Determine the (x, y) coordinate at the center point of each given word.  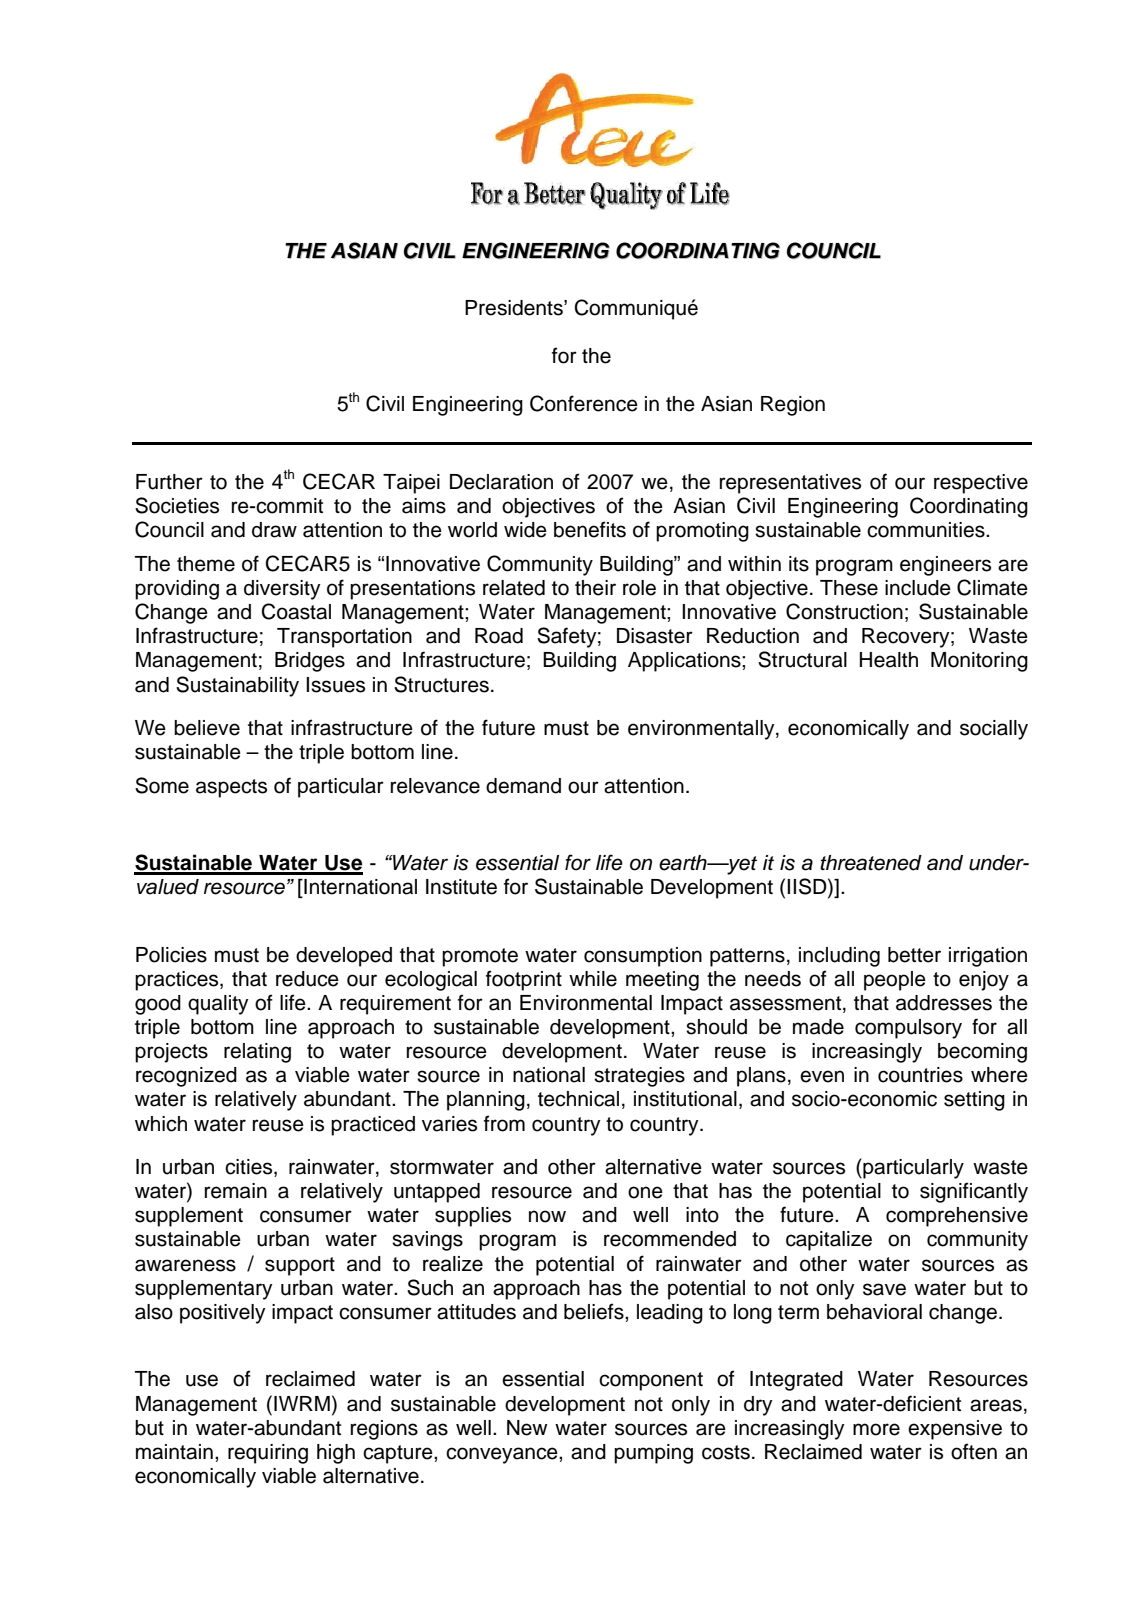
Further (169, 482)
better (914, 955)
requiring (268, 1454)
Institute (461, 887)
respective (981, 484)
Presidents (515, 308)
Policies (171, 955)
